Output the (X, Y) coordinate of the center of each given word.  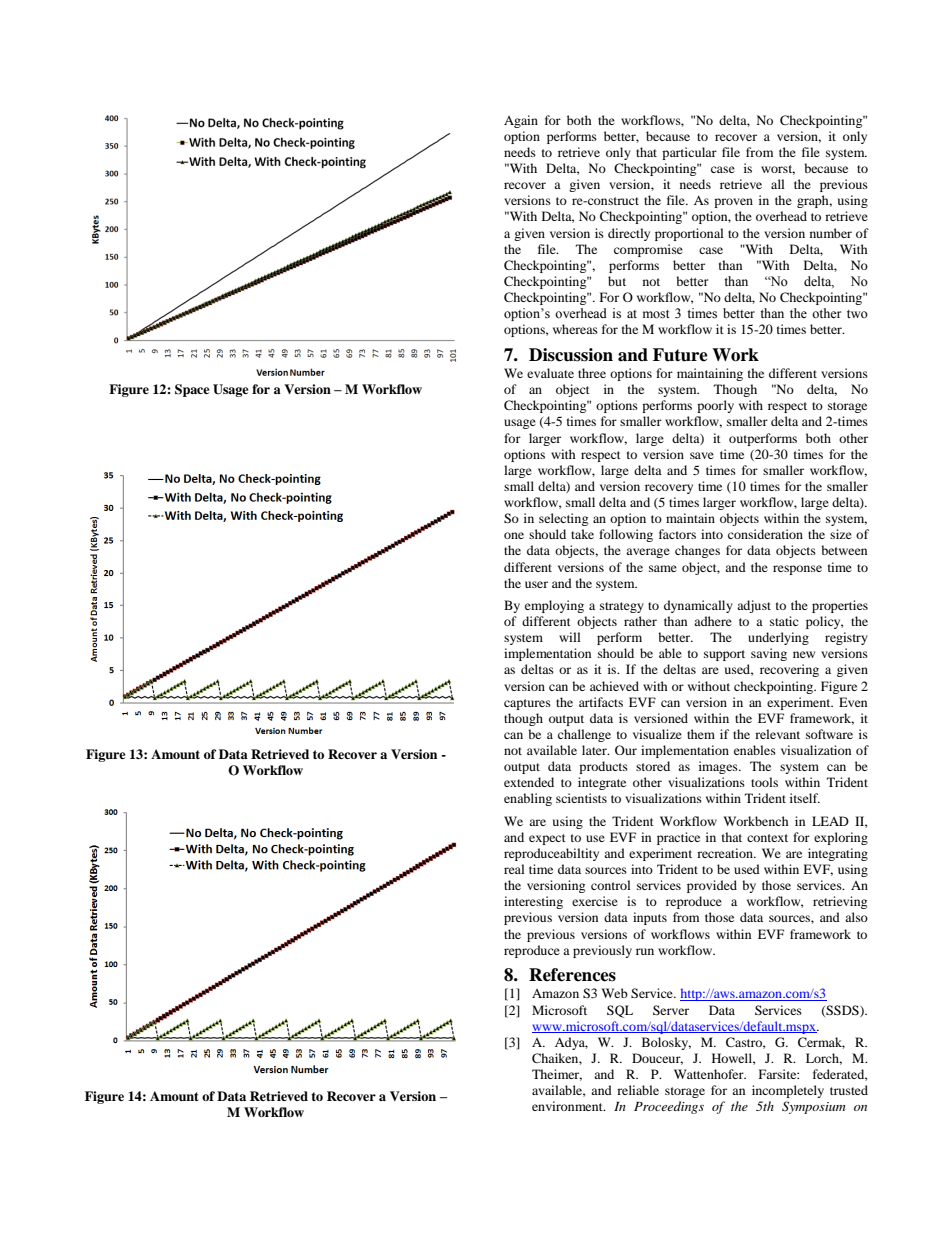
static (784, 621)
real (514, 869)
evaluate (550, 373)
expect (547, 839)
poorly (715, 406)
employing (554, 606)
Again (521, 121)
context (767, 838)
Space (192, 390)
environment (568, 1106)
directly (629, 234)
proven (733, 203)
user (536, 584)
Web (614, 993)
